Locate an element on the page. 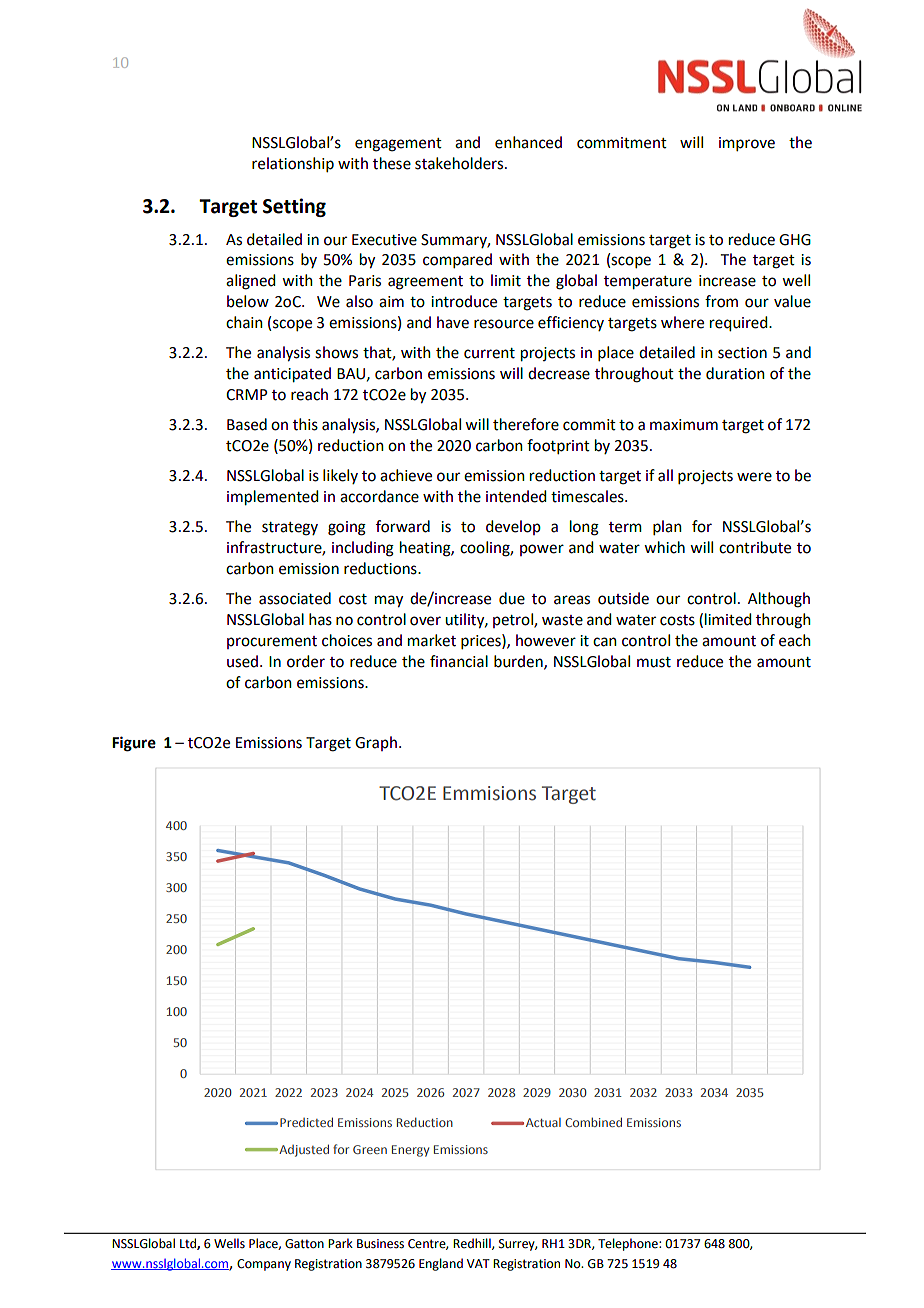 Image resolution: width=924 pixels, height=1308 pixels. improve is located at coordinates (747, 144).
